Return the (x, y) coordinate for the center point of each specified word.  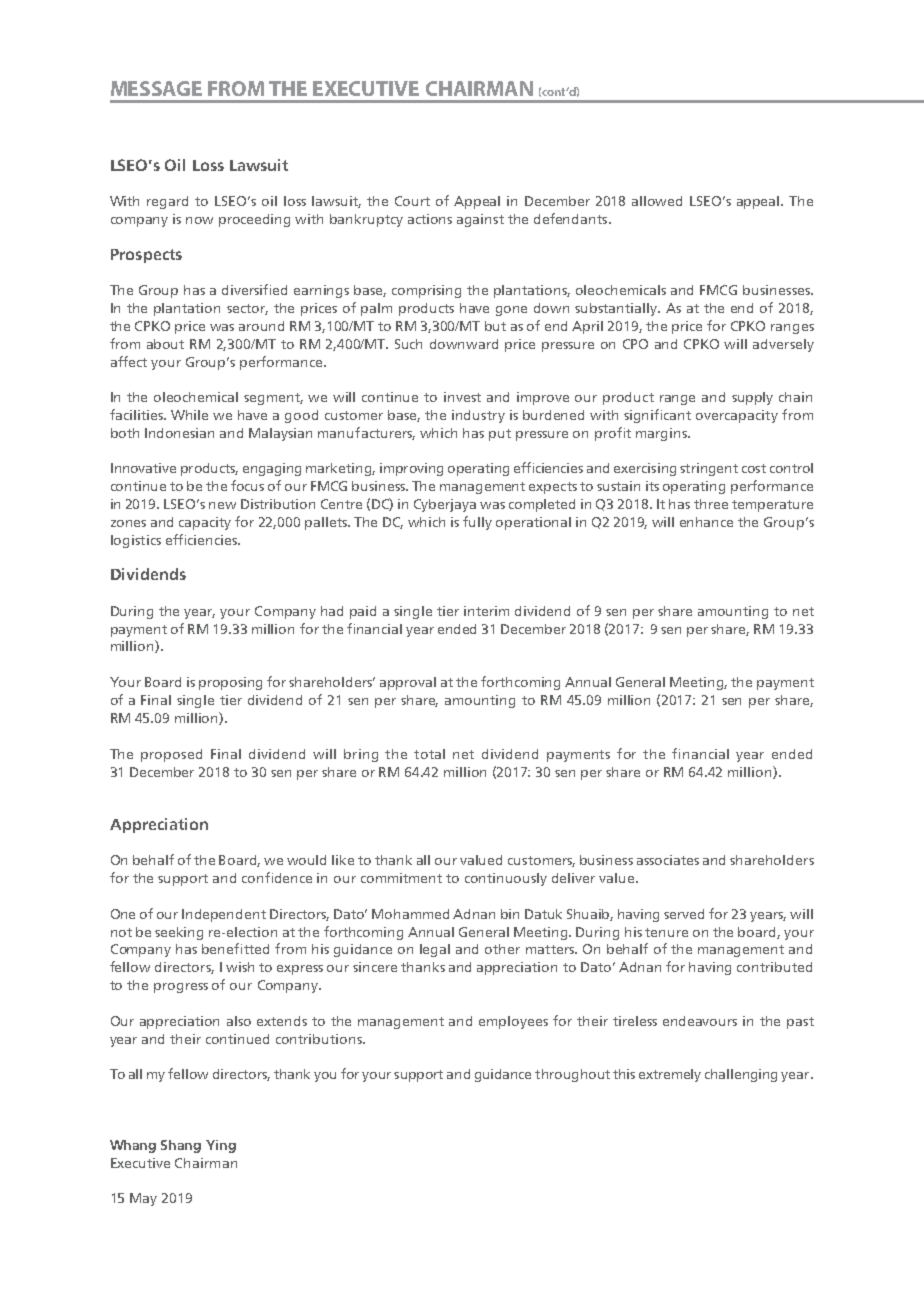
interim (486, 611)
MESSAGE (156, 88)
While (189, 415)
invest (462, 397)
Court (412, 201)
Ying (221, 1146)
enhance (706, 522)
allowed (657, 201)
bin (510, 914)
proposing (230, 683)
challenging (741, 1075)
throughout (572, 1075)
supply (752, 398)
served (684, 914)
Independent (224, 915)
